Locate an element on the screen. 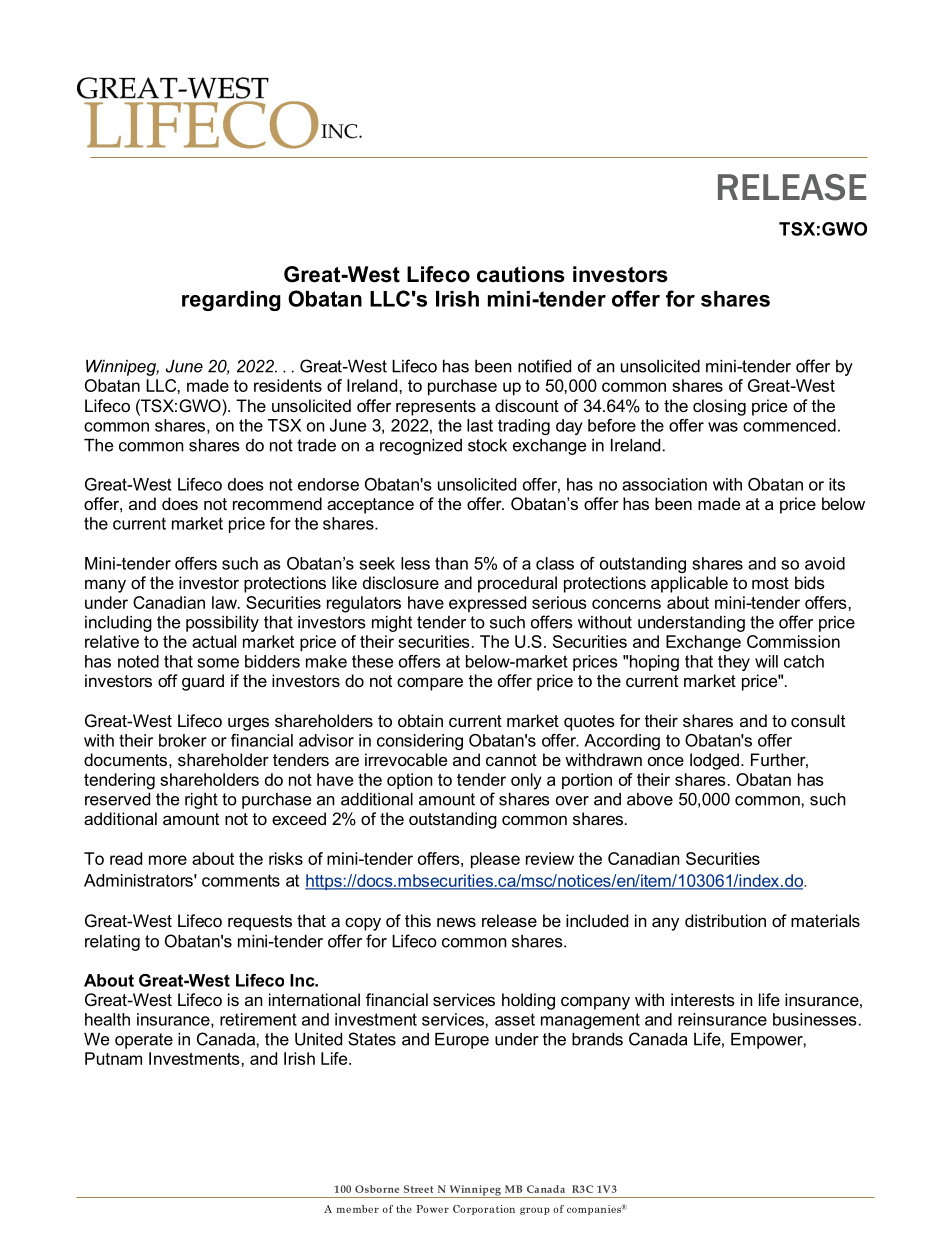 This screenshot has width=952, height=1233. cautions is located at coordinates (521, 274).
